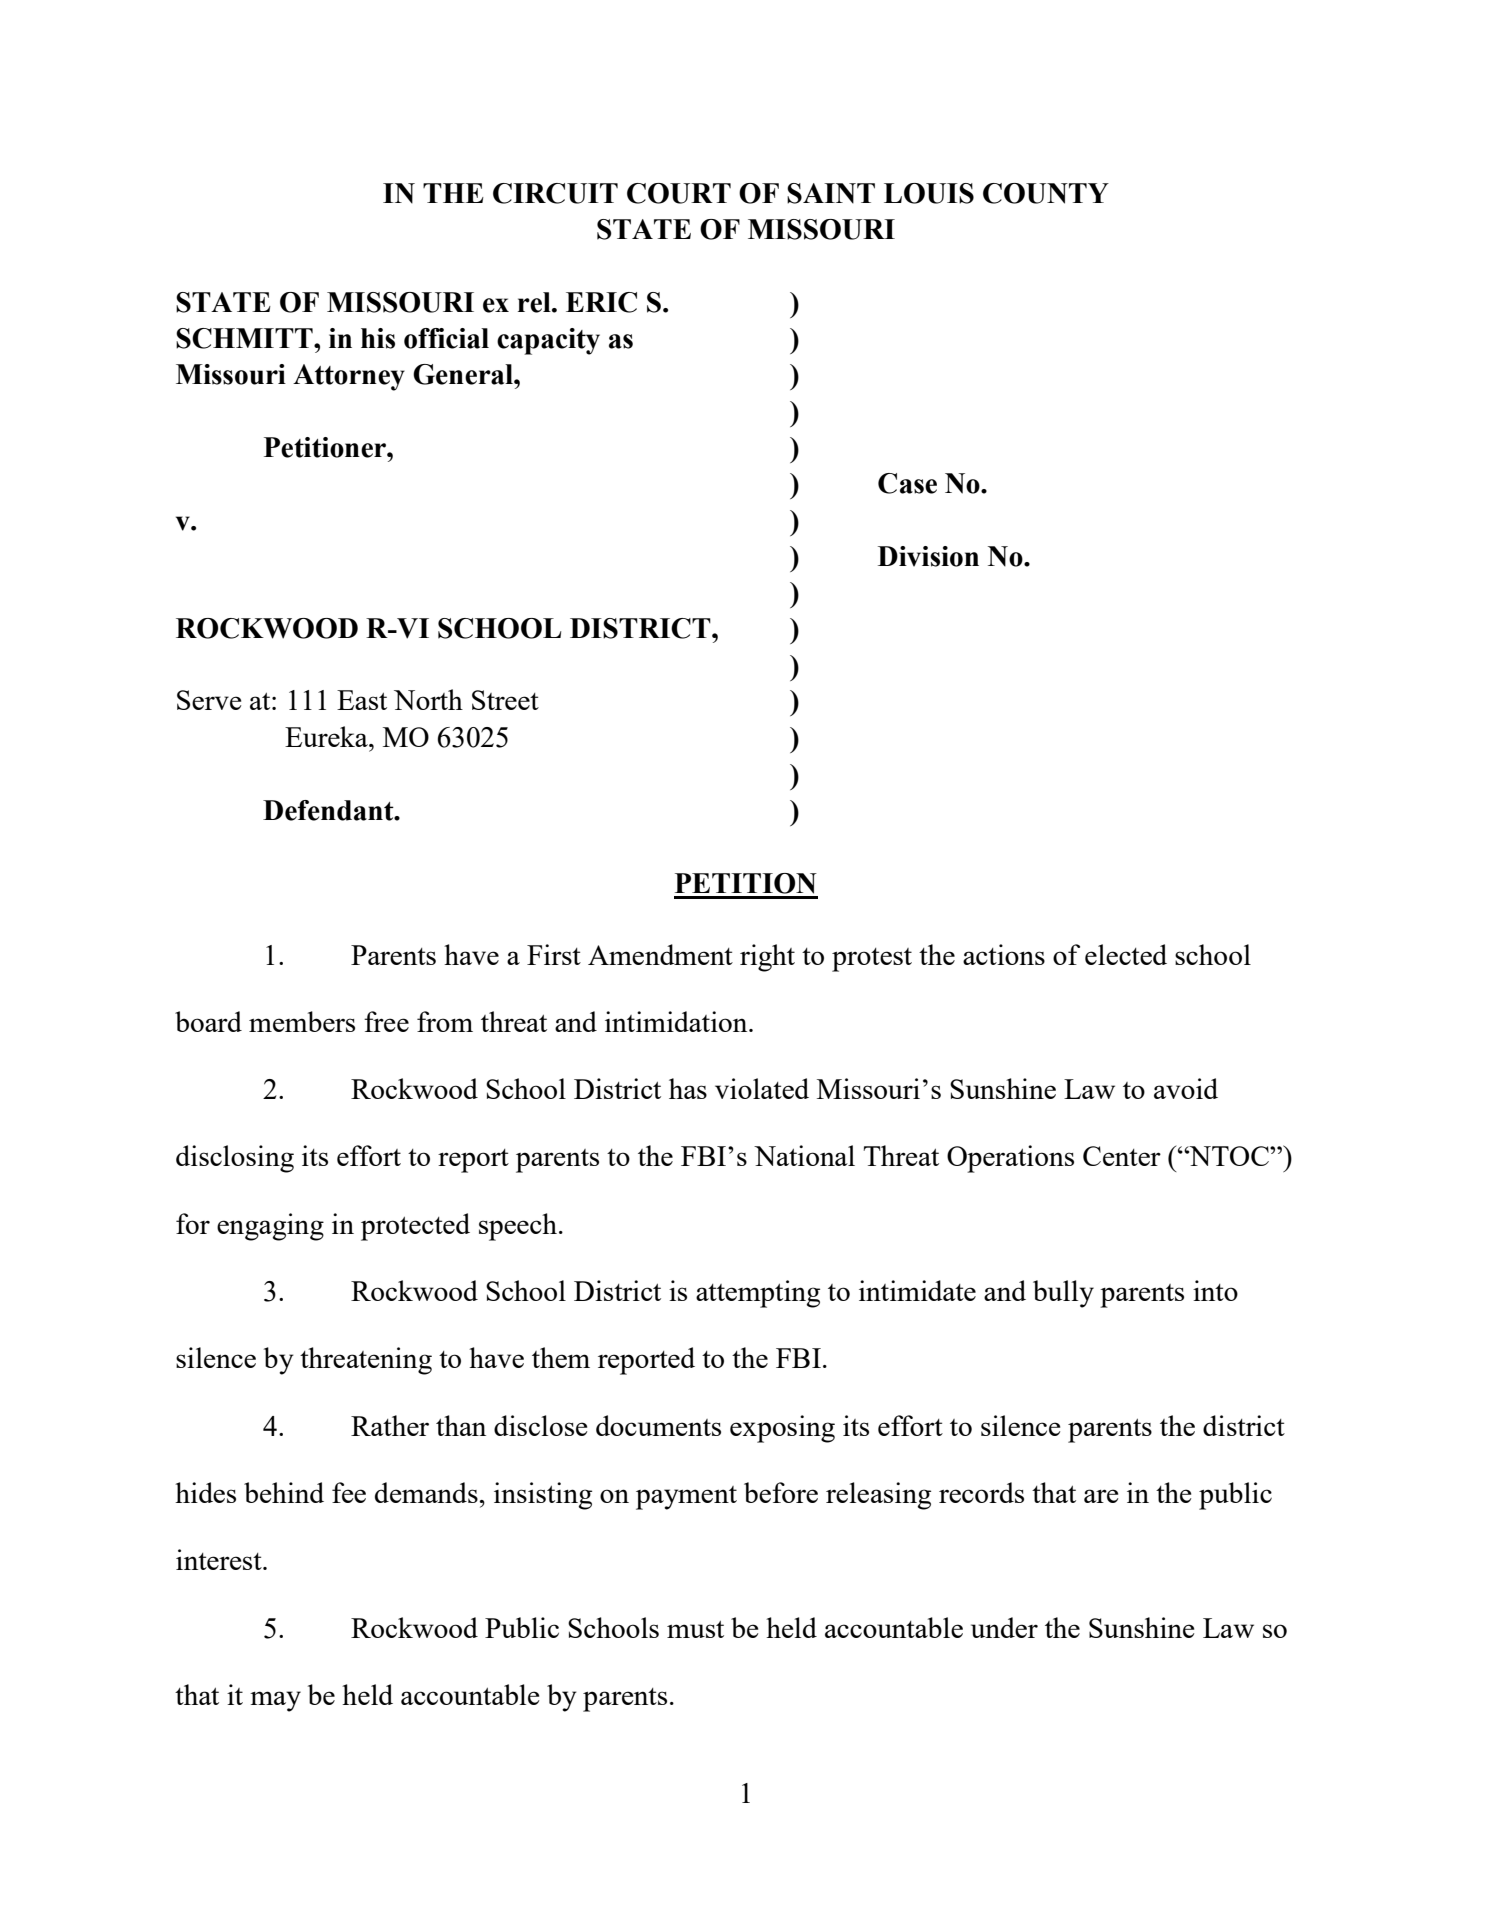 This screenshot has width=1492, height=1931. Describe the element at coordinates (660, 954) in the screenshot. I see `Amendment` at that location.
